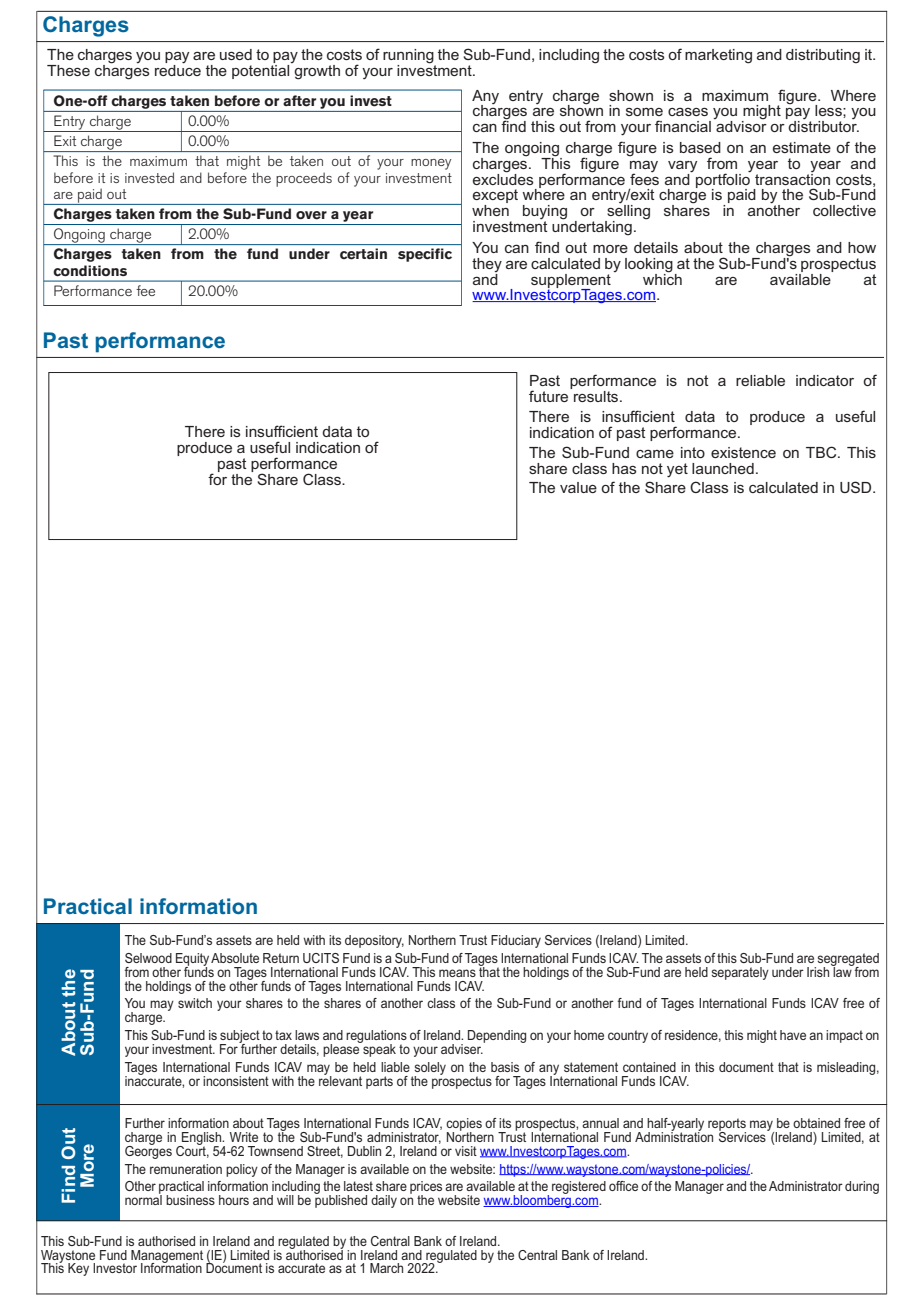 The width and height of the image is (924, 1308). I want to click on reduce, so click(178, 69).
